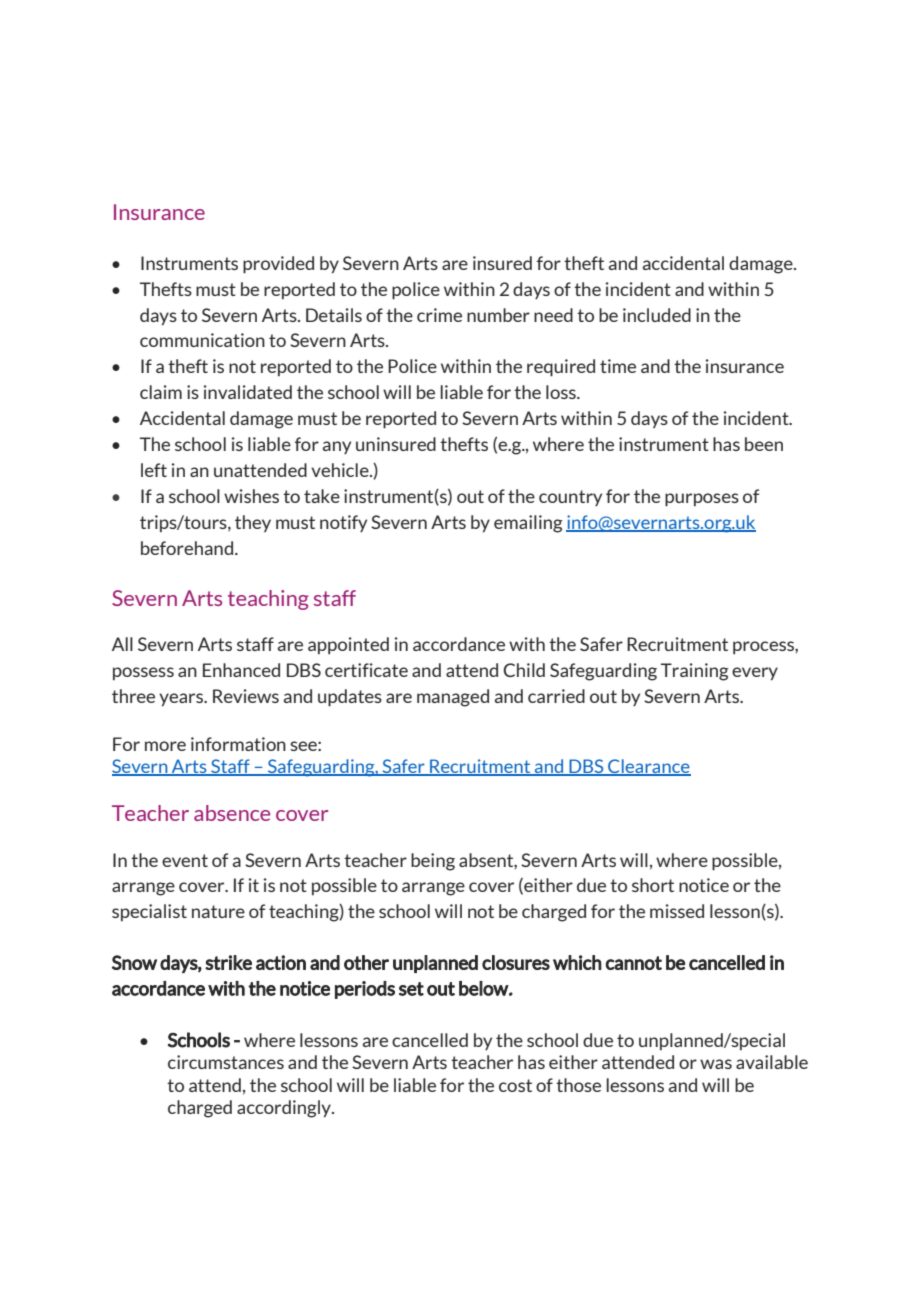  What do you see at coordinates (226, 1062) in the image?
I see `circumstances` at bounding box center [226, 1062].
